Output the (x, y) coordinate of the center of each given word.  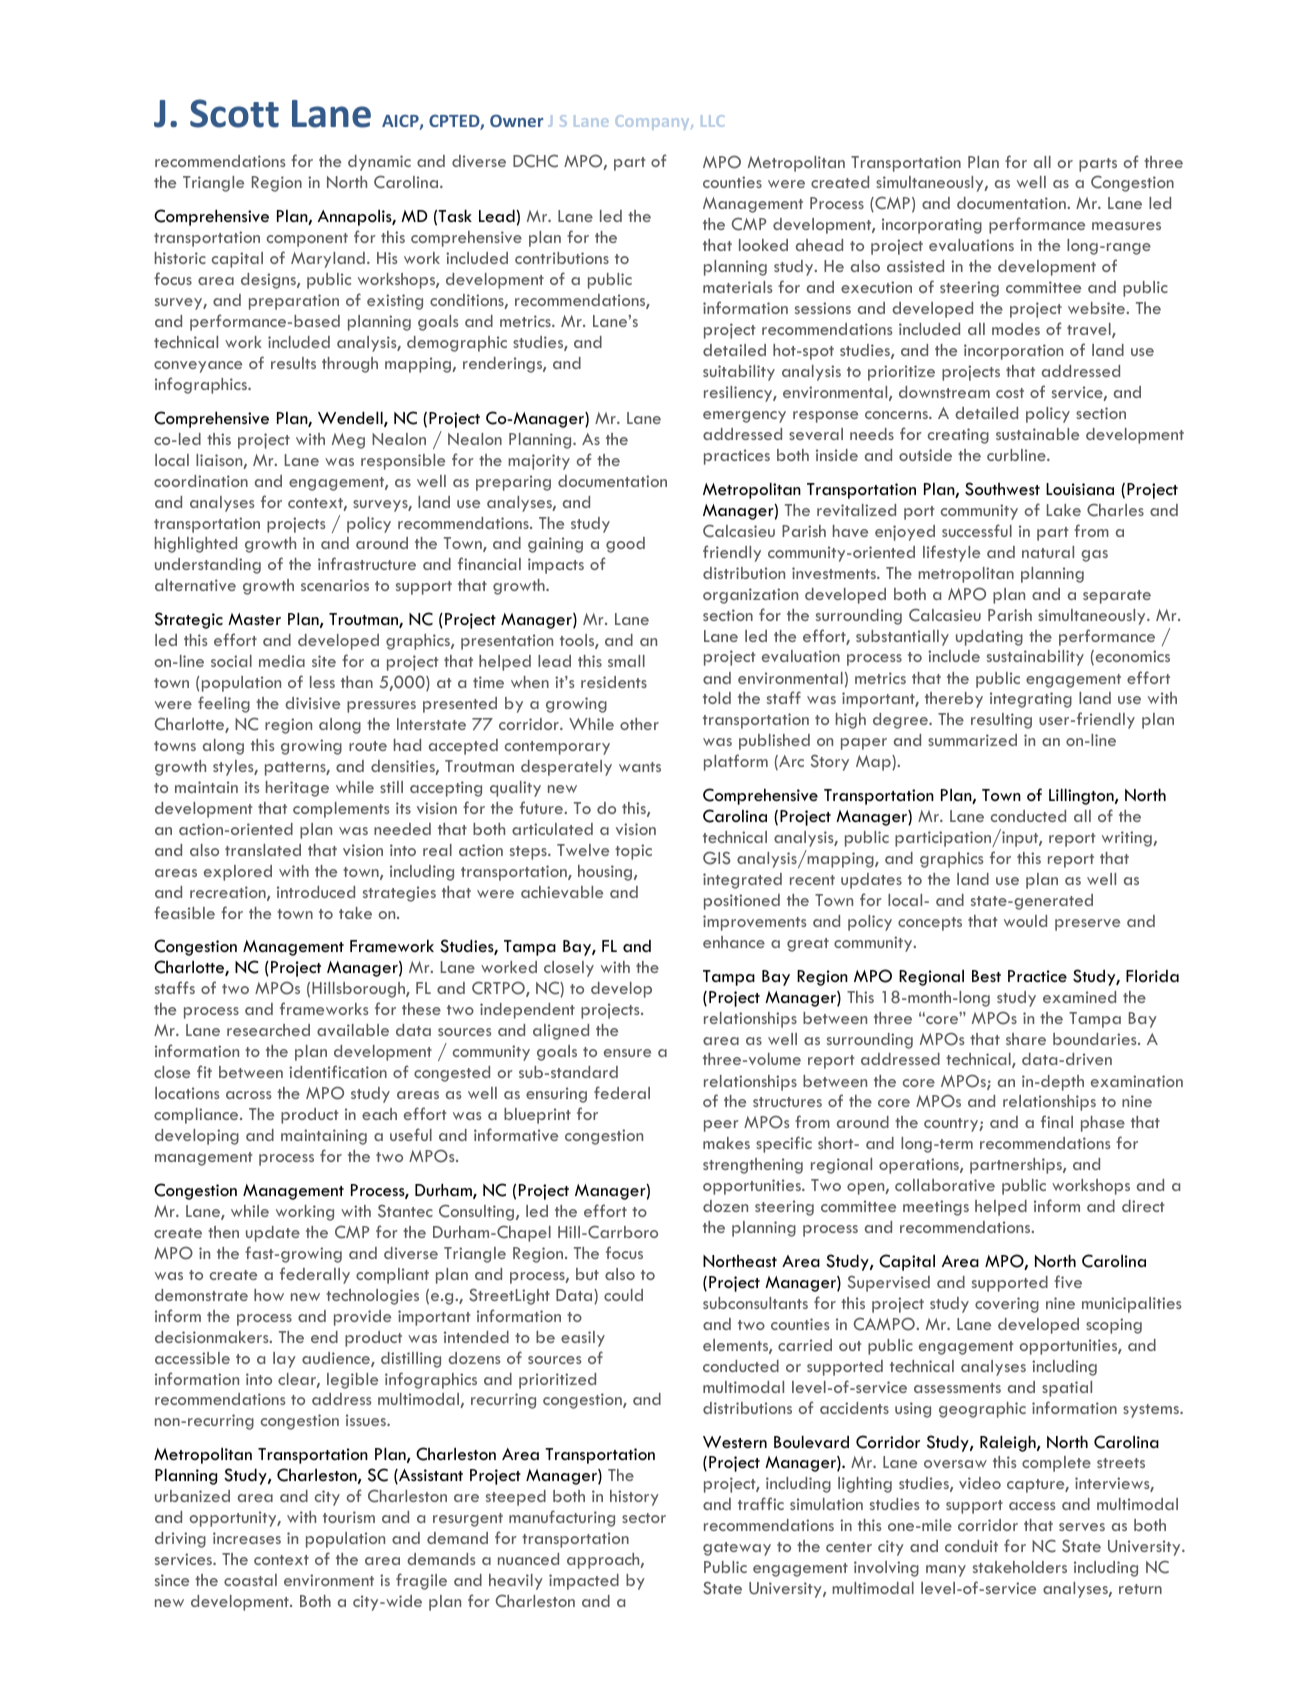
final (1057, 1121)
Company (653, 122)
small (626, 661)
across (249, 1095)
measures (1126, 226)
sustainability (1035, 658)
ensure (627, 1053)
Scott (234, 113)
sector (644, 1518)
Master (254, 619)
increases (247, 1538)
